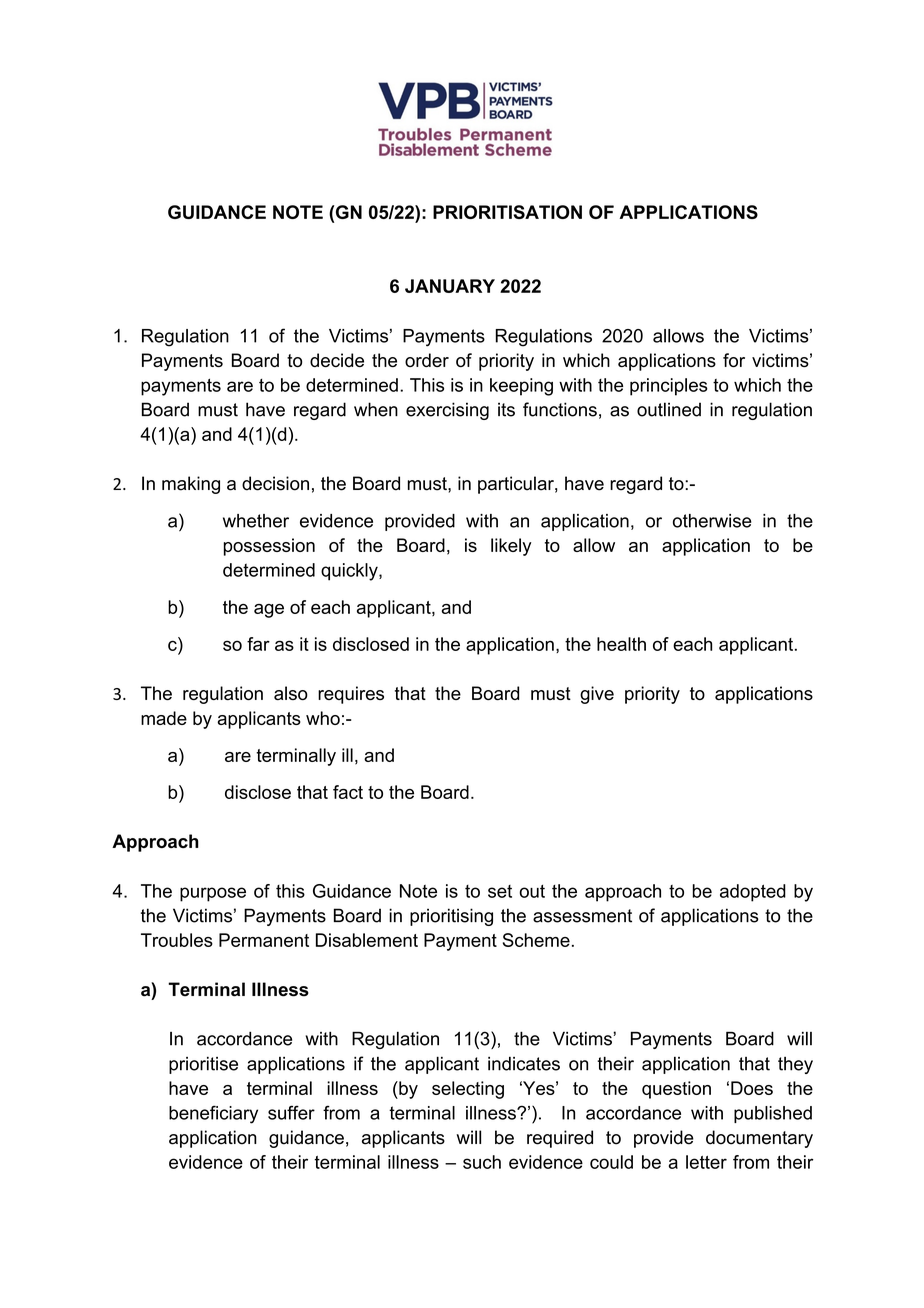  Describe the element at coordinates (451, 917) in the page. I see `prioritising` at that location.
